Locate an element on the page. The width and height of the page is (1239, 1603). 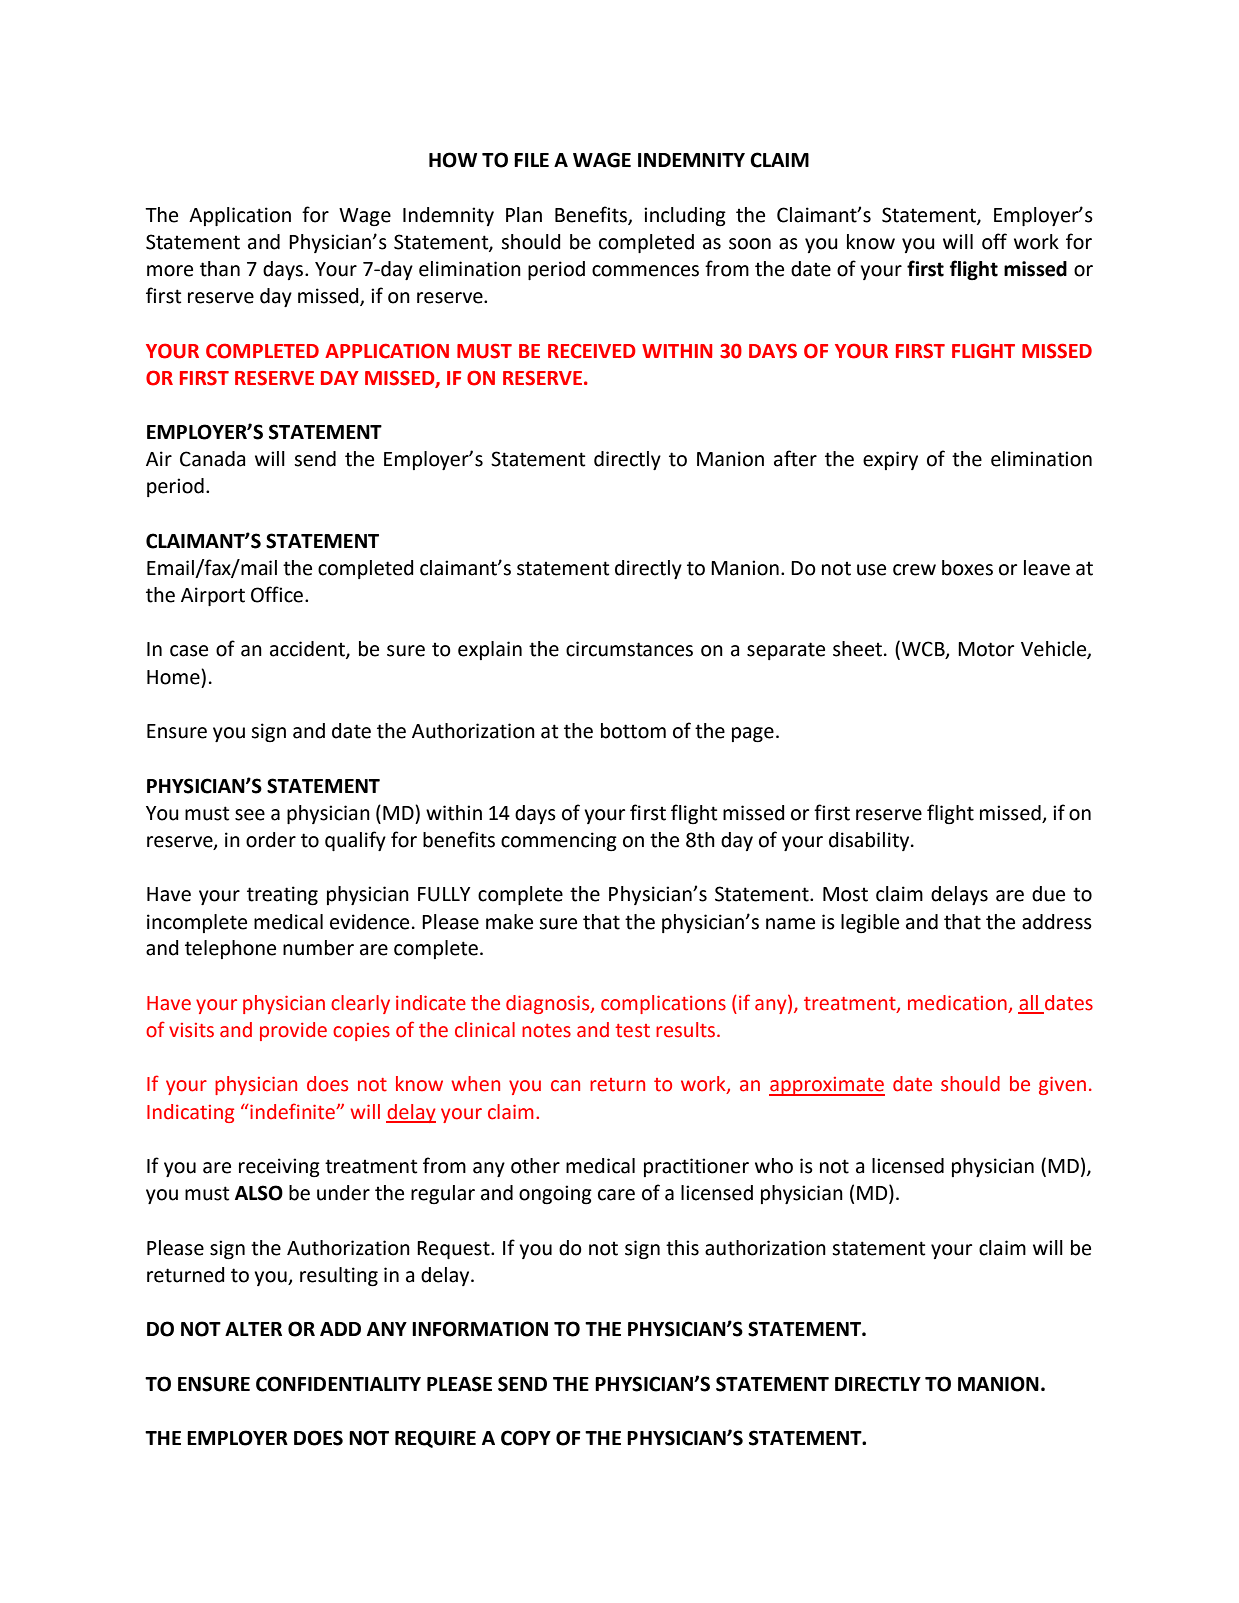
soon is located at coordinates (750, 244).
